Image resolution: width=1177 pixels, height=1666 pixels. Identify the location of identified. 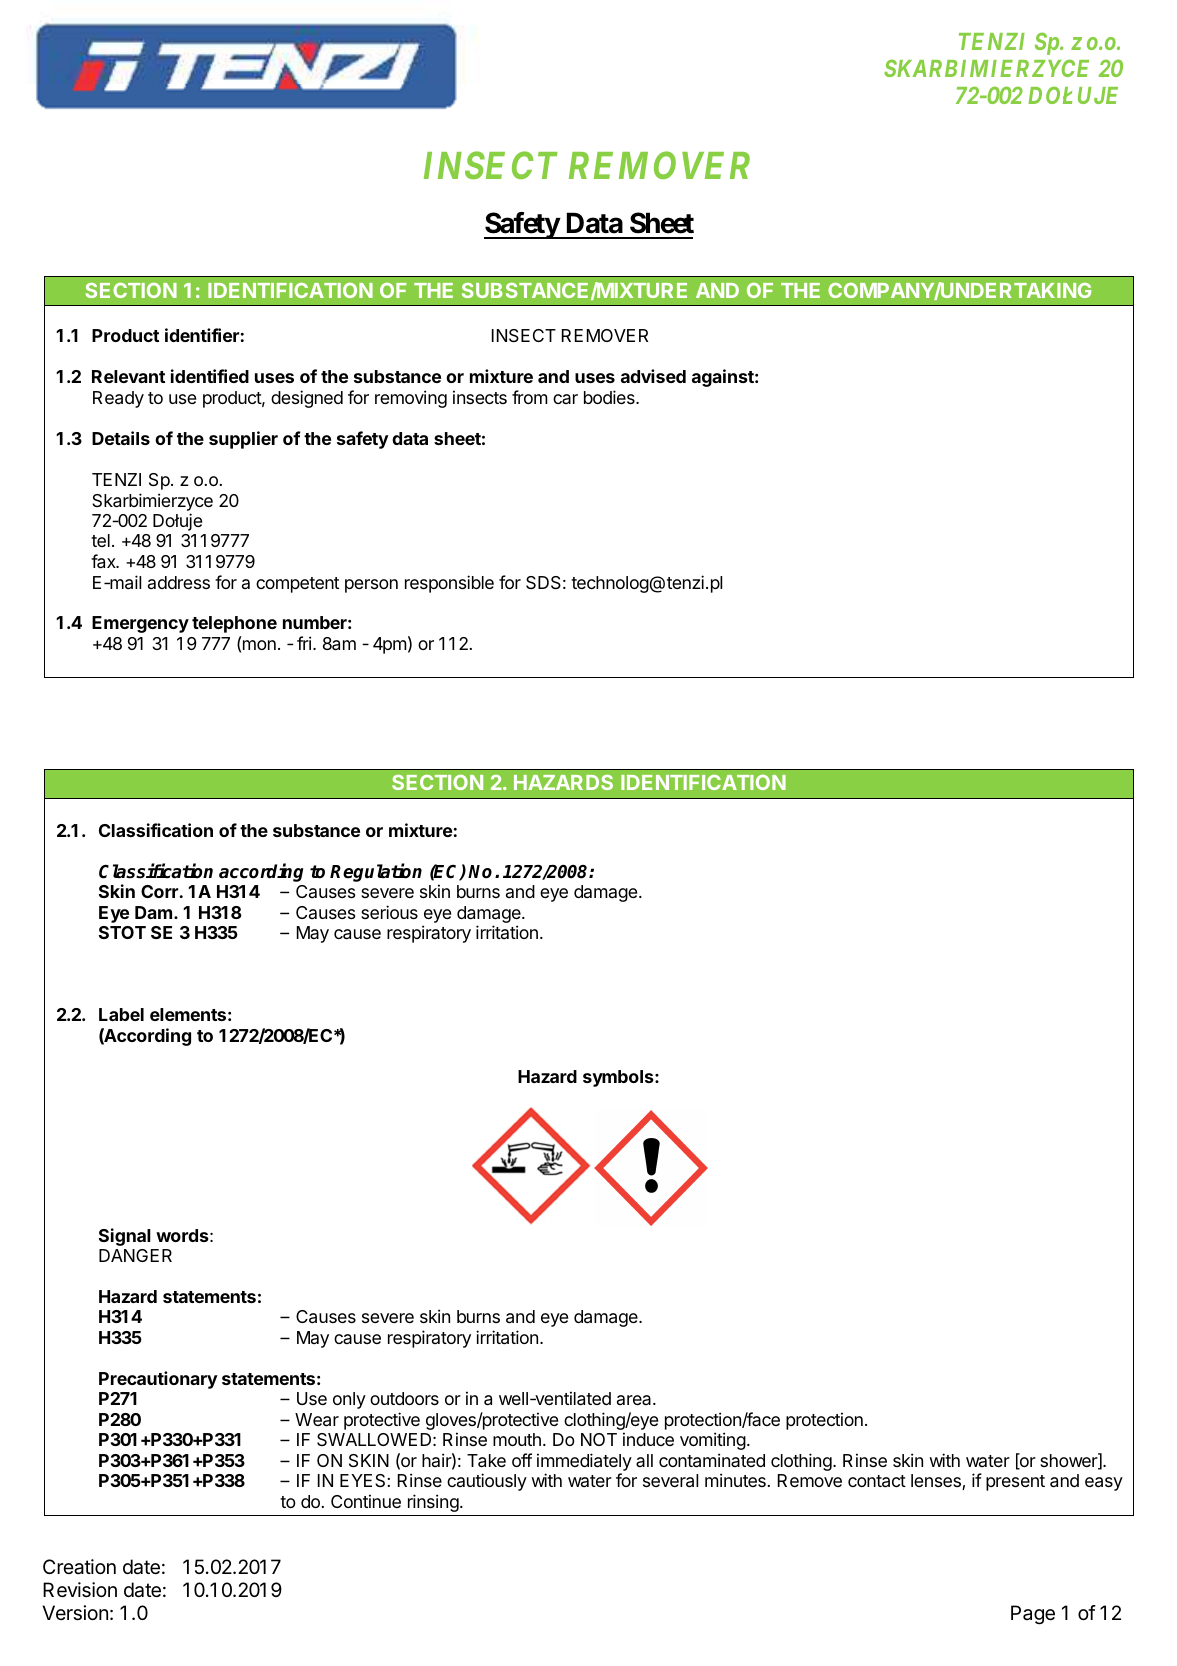
(210, 376).
